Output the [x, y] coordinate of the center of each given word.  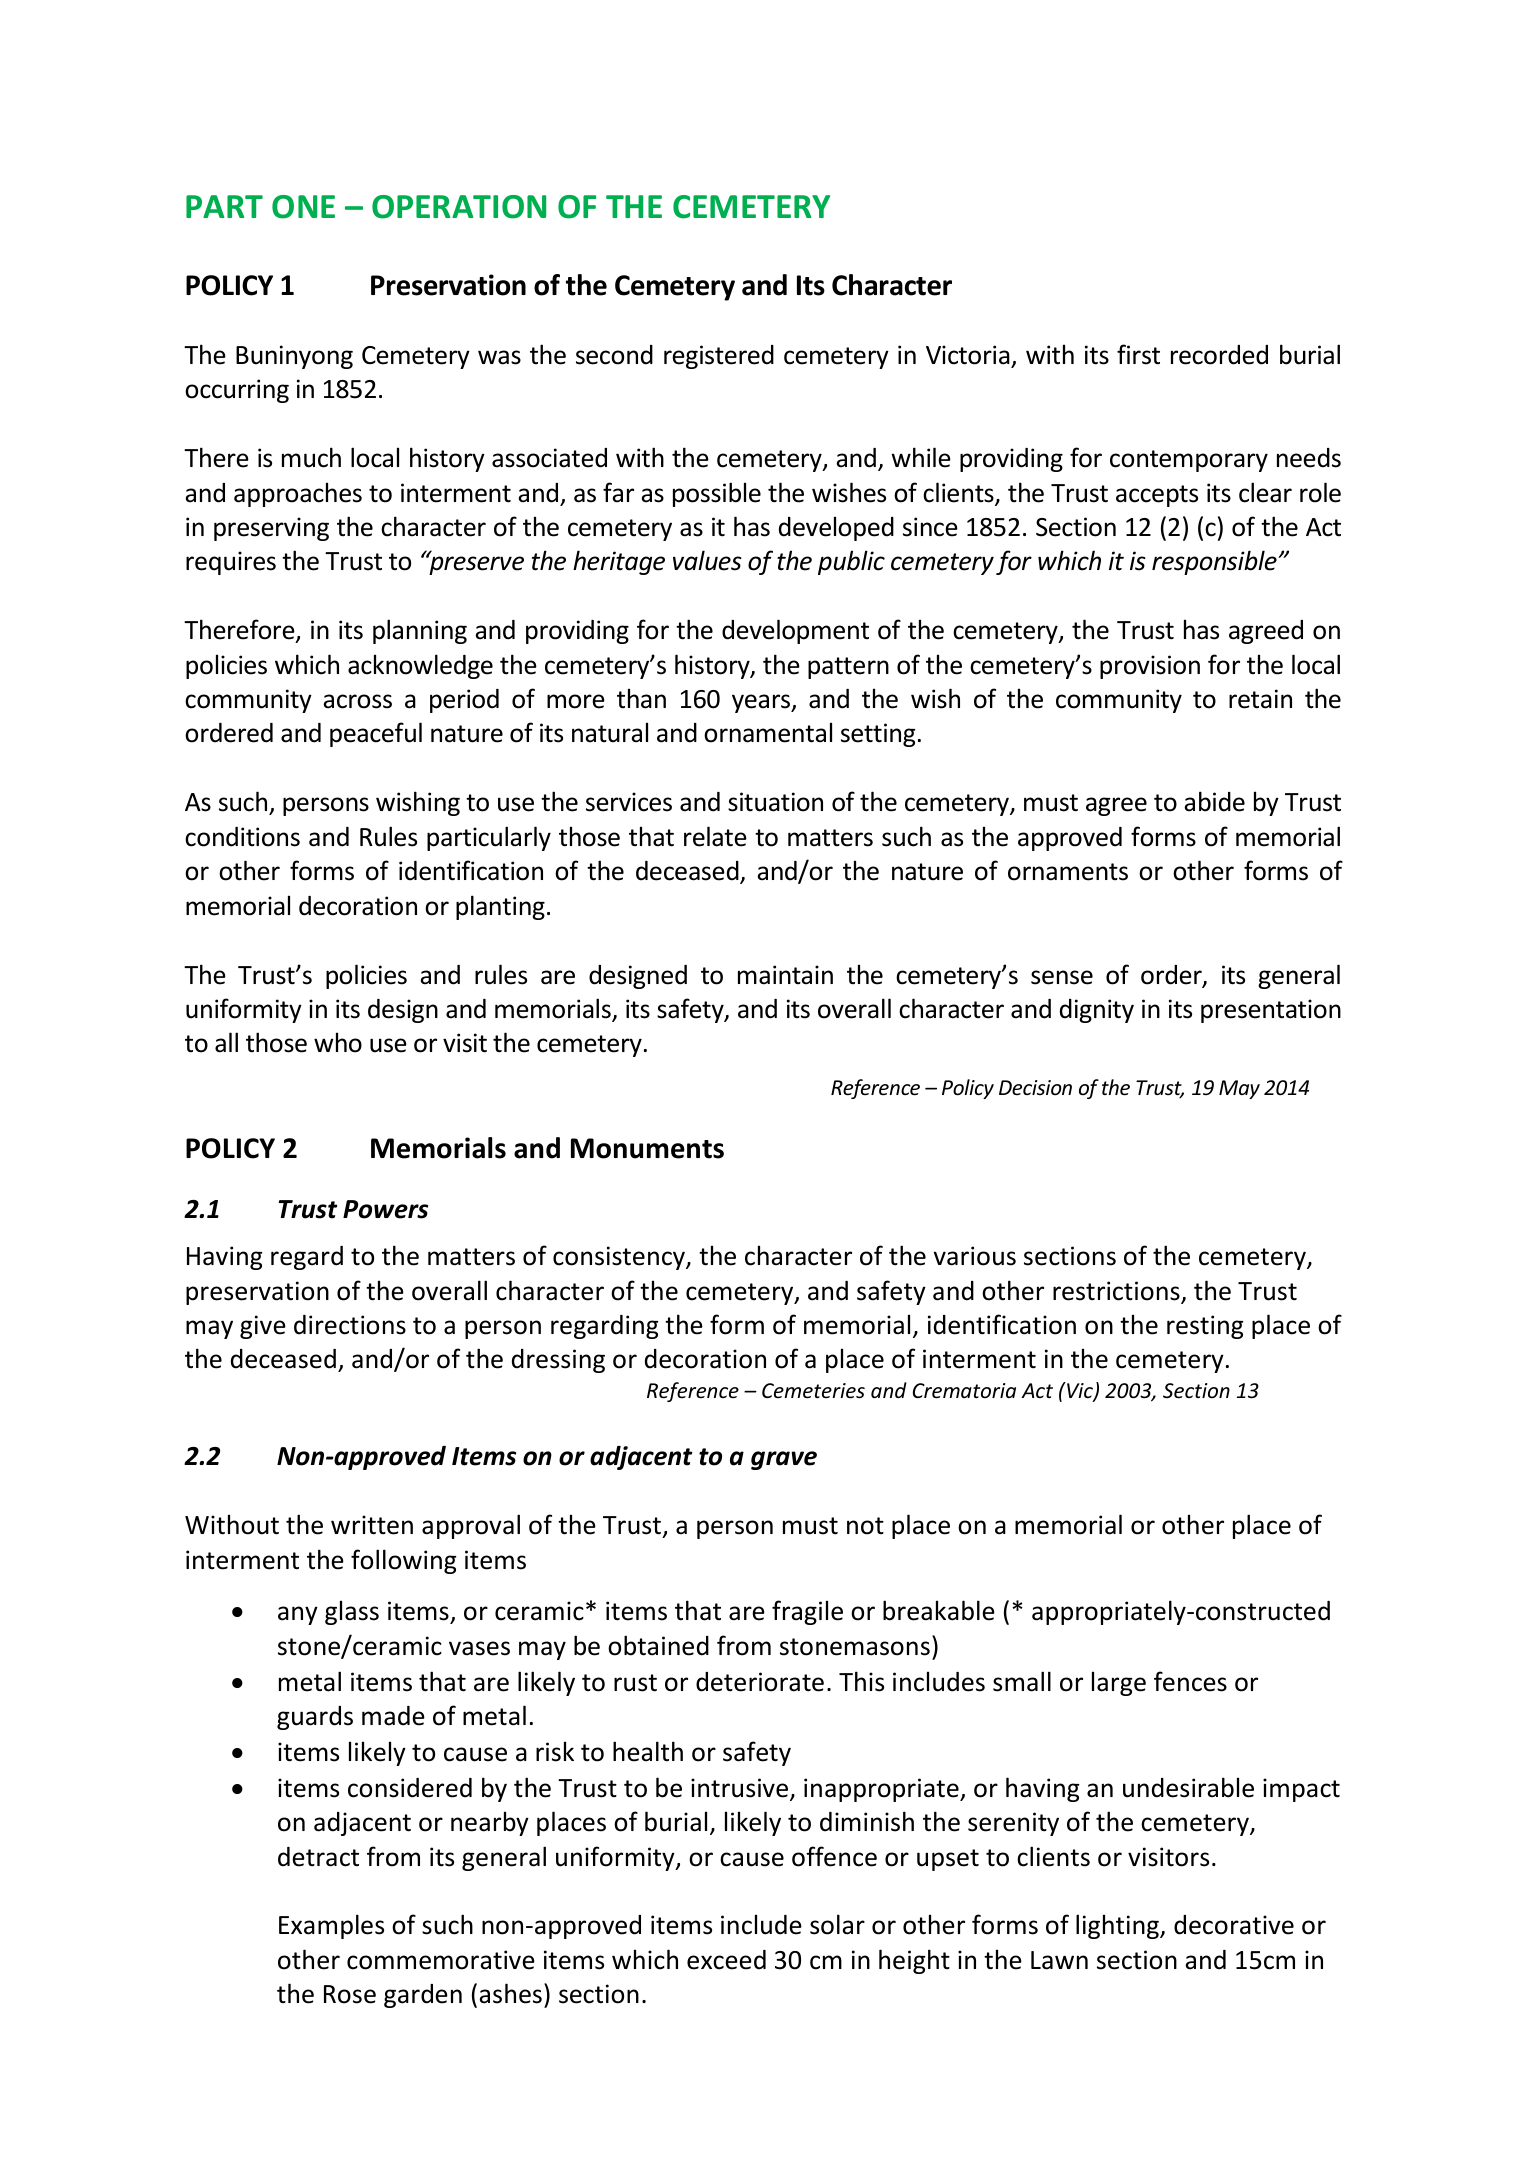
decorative [1234, 1925]
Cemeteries [813, 1391]
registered [719, 357]
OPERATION [459, 207]
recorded [1219, 355]
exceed [726, 1960]
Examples [331, 1926]
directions [350, 1325]
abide [1214, 801]
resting [1205, 1327]
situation [775, 802]
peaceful [376, 734]
